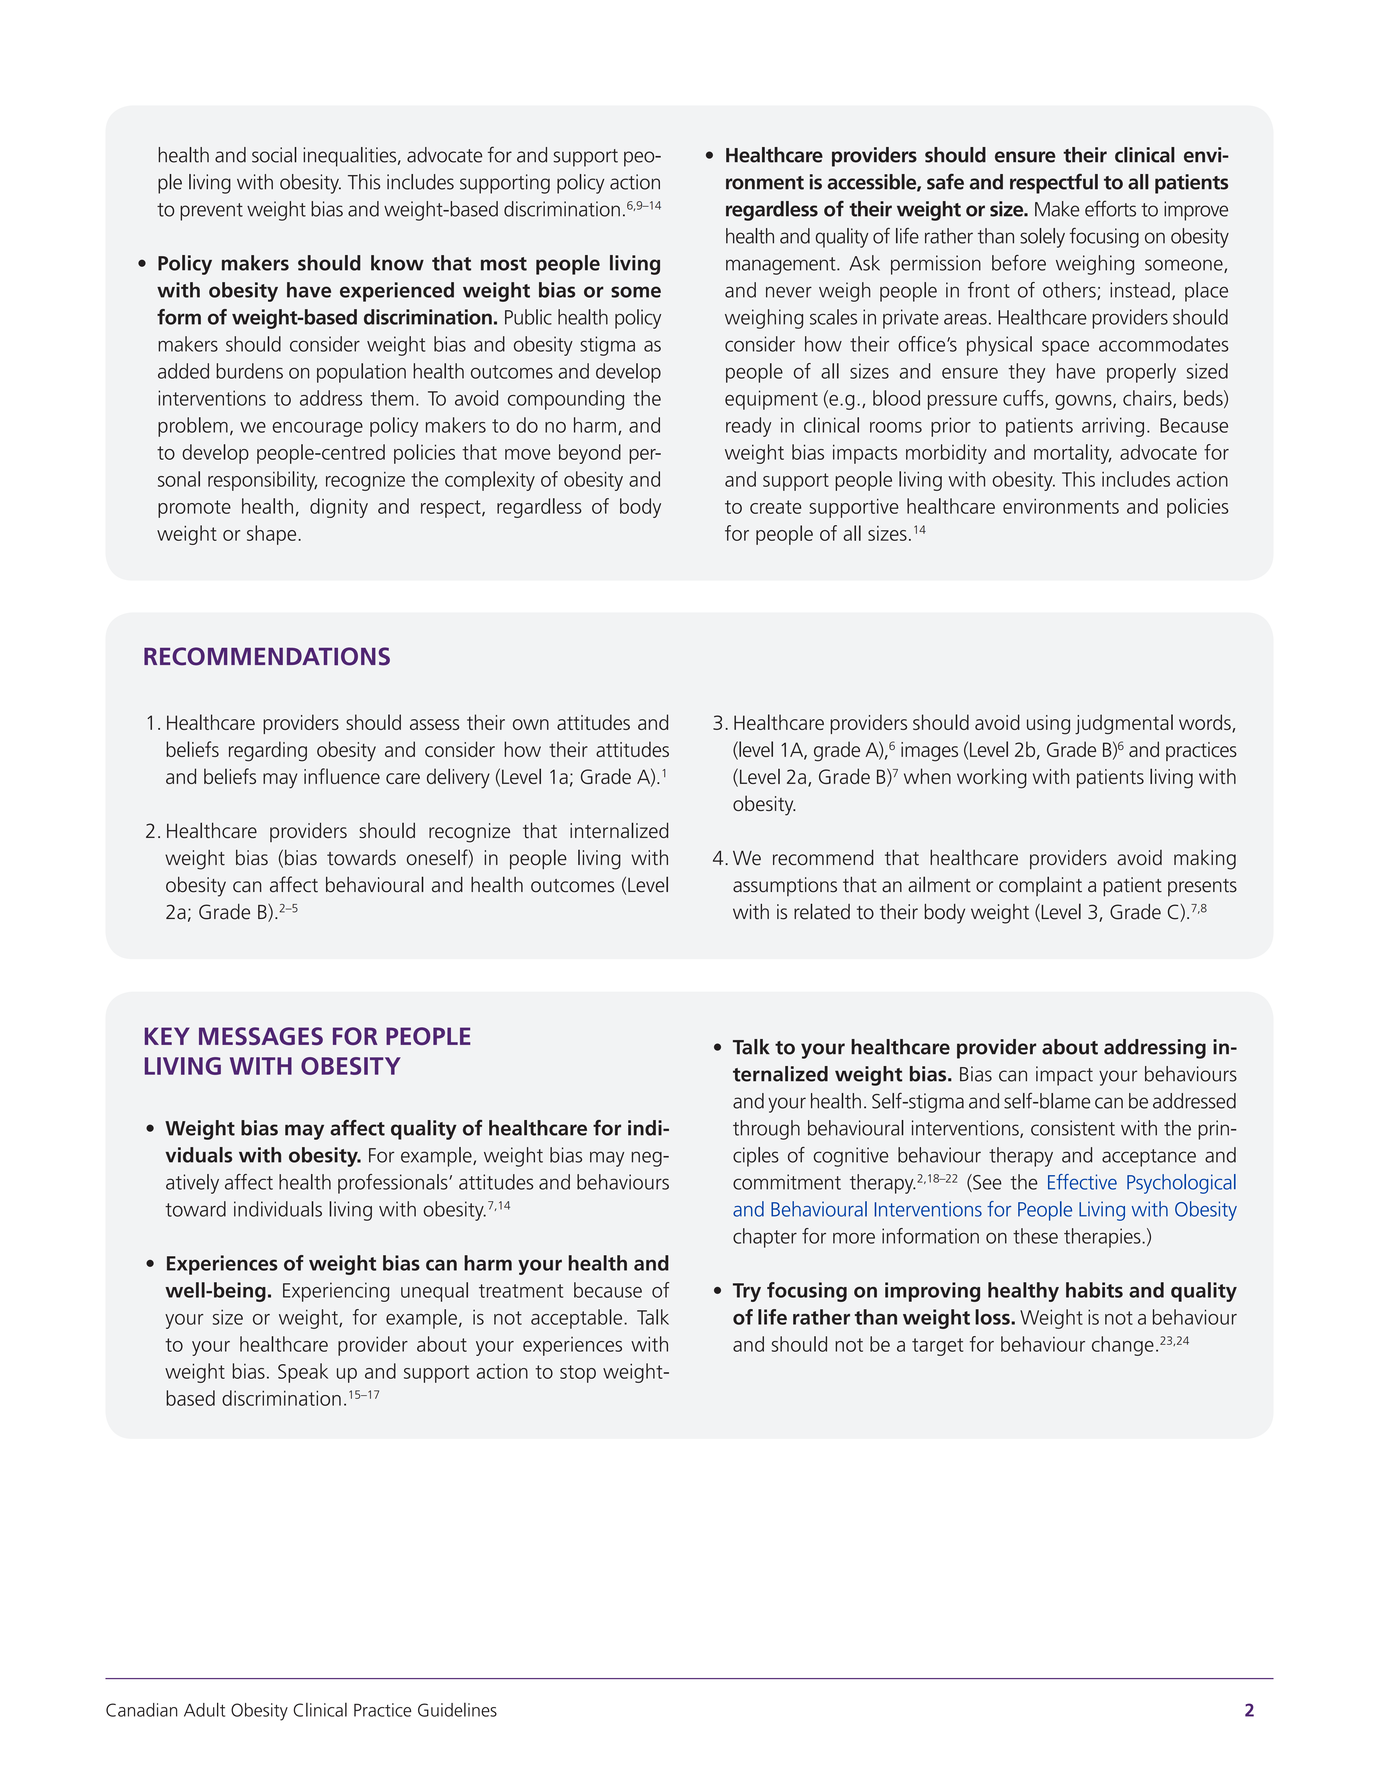 The height and width of the page is (1784, 1379). I want to click on management, so click(782, 266).
